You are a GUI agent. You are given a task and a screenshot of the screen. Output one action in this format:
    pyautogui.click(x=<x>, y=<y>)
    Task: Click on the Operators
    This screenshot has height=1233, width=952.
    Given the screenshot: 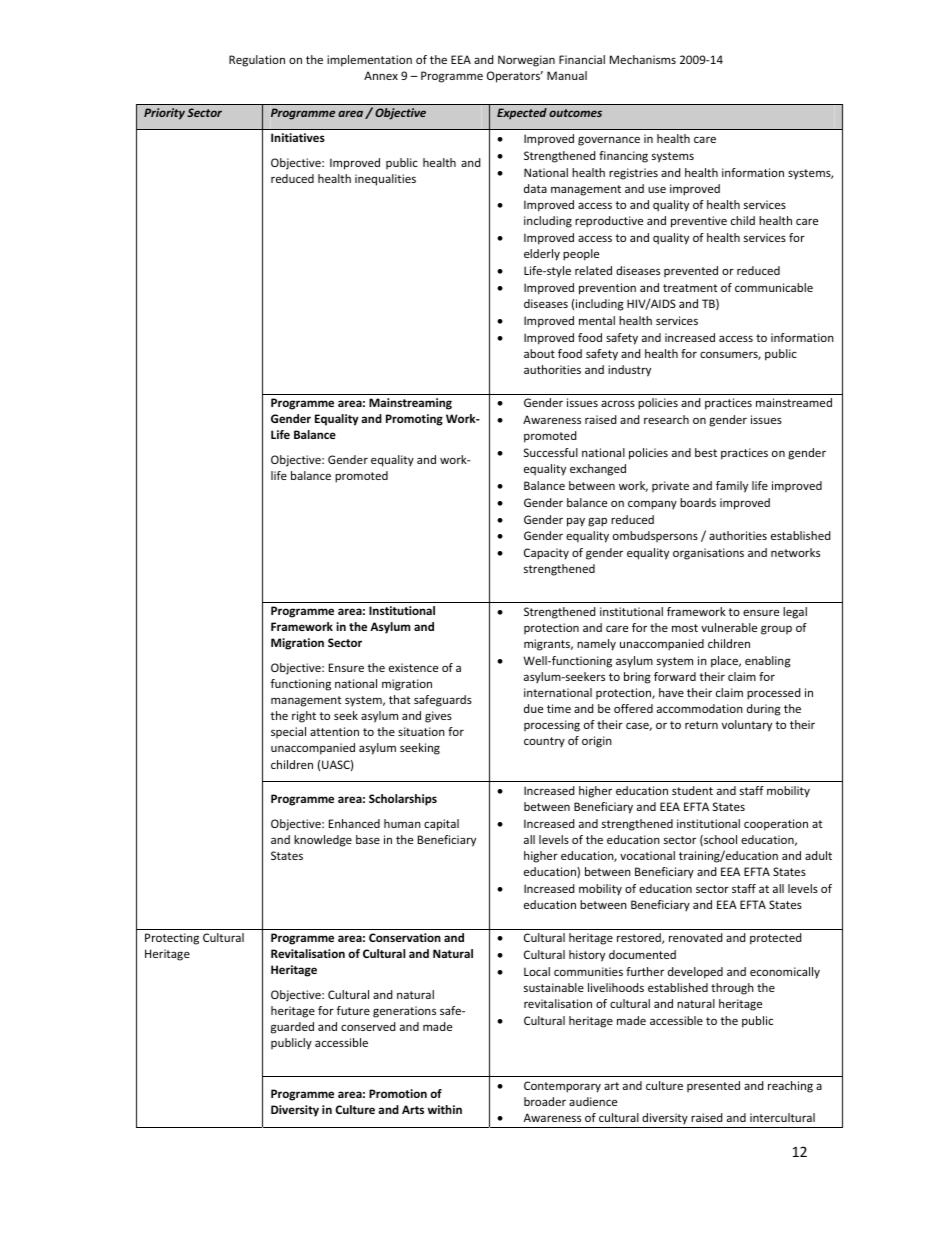 What is the action you would take?
    pyautogui.click(x=515, y=77)
